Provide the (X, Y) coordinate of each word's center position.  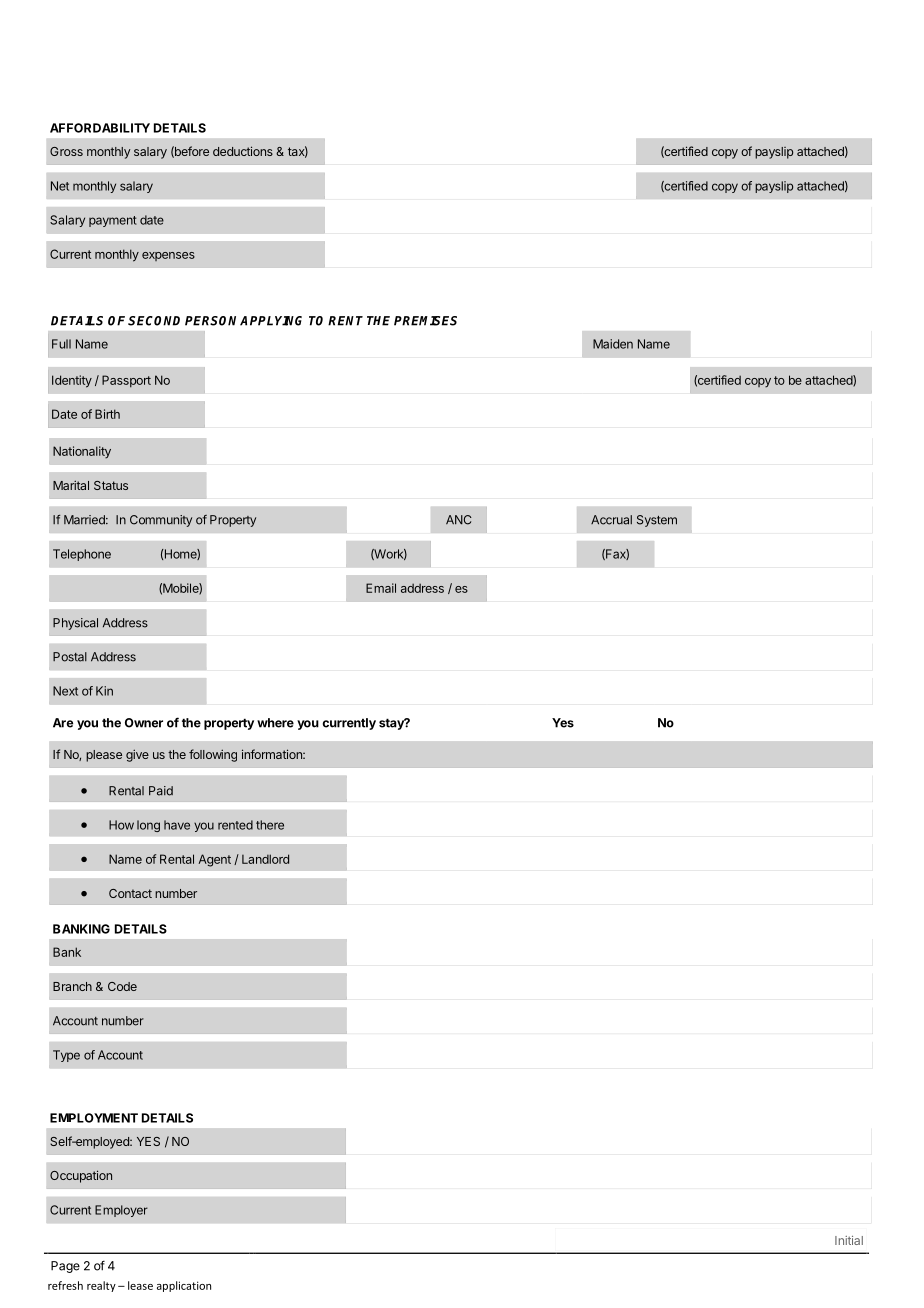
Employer (121, 1211)
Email (381, 588)
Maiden (613, 344)
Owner (144, 723)
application (184, 1286)
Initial (849, 1240)
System (657, 521)
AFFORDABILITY (100, 128)
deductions (243, 151)
